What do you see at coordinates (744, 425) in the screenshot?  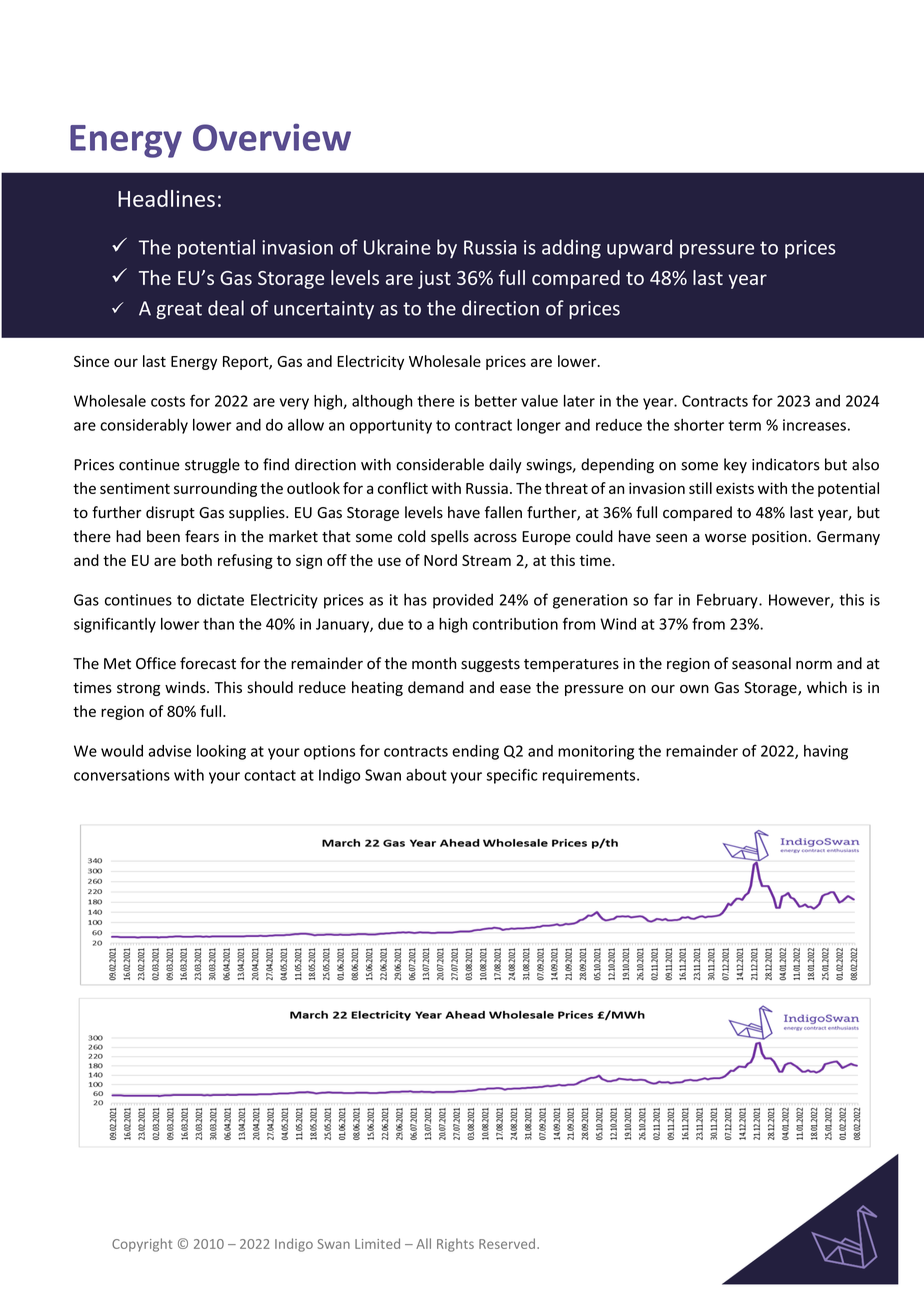 I see `term` at bounding box center [744, 425].
